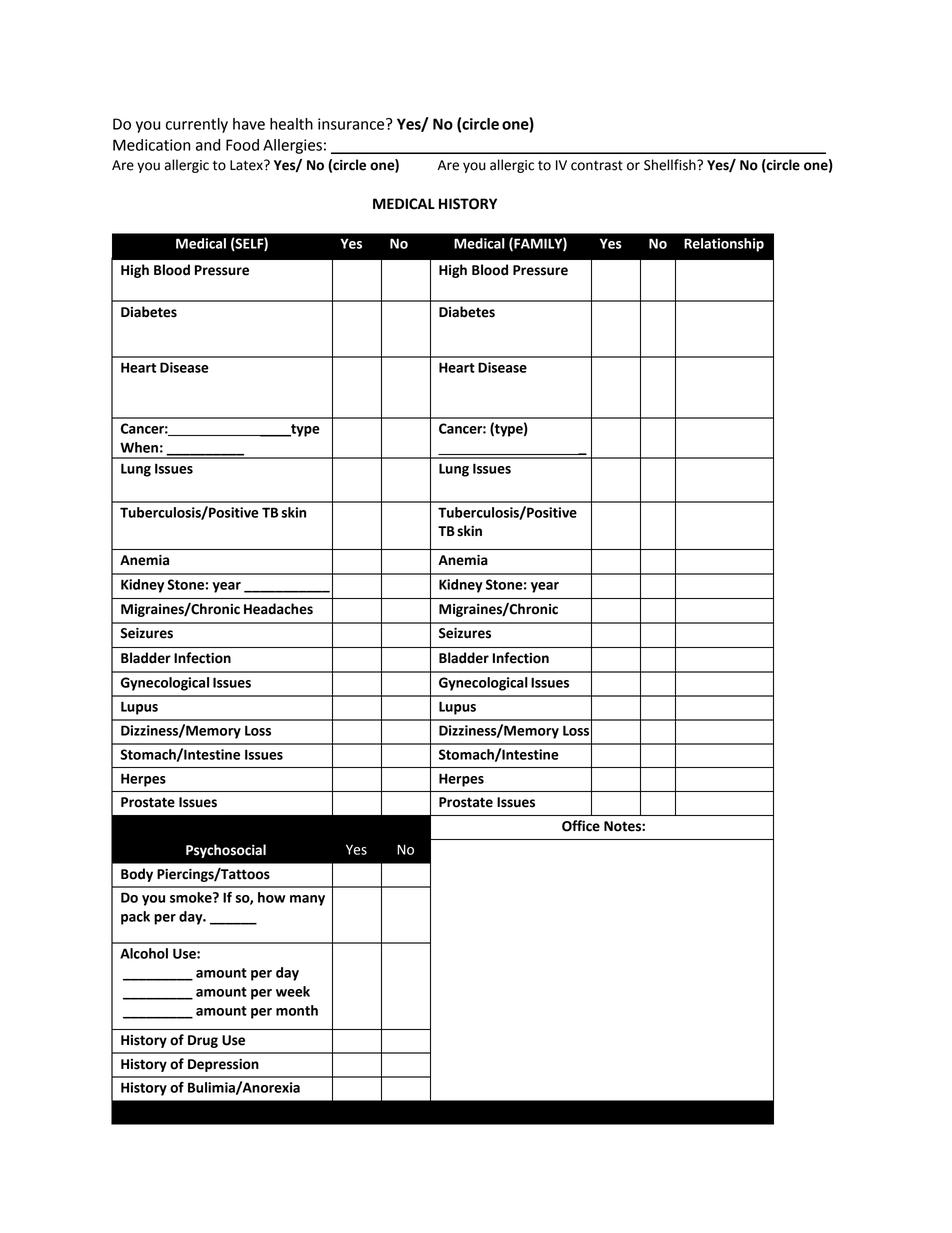 Image resolution: width=952 pixels, height=1233 pixels. What do you see at coordinates (203, 1041) in the screenshot?
I see `Drug` at bounding box center [203, 1041].
